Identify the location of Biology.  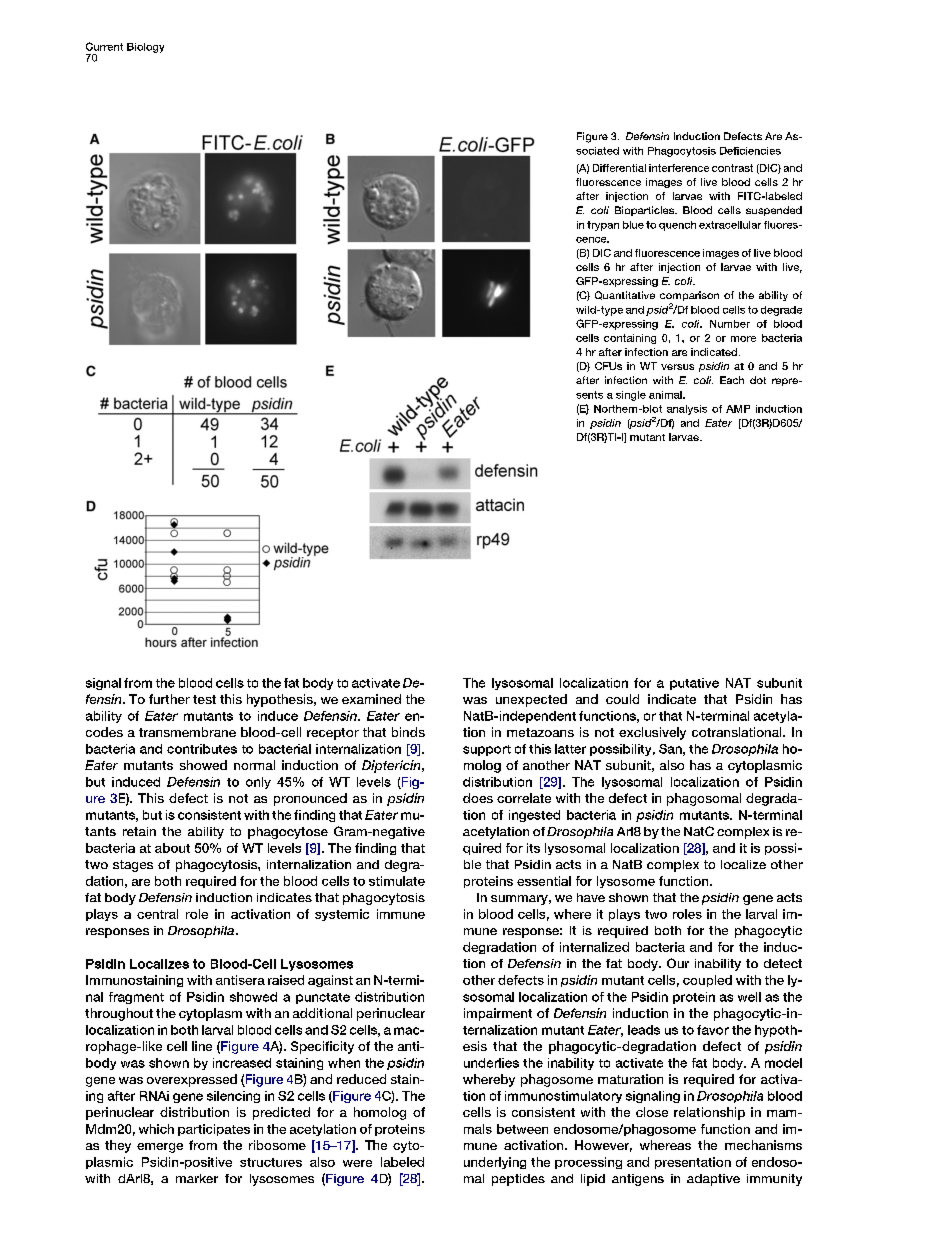
(145, 48).
